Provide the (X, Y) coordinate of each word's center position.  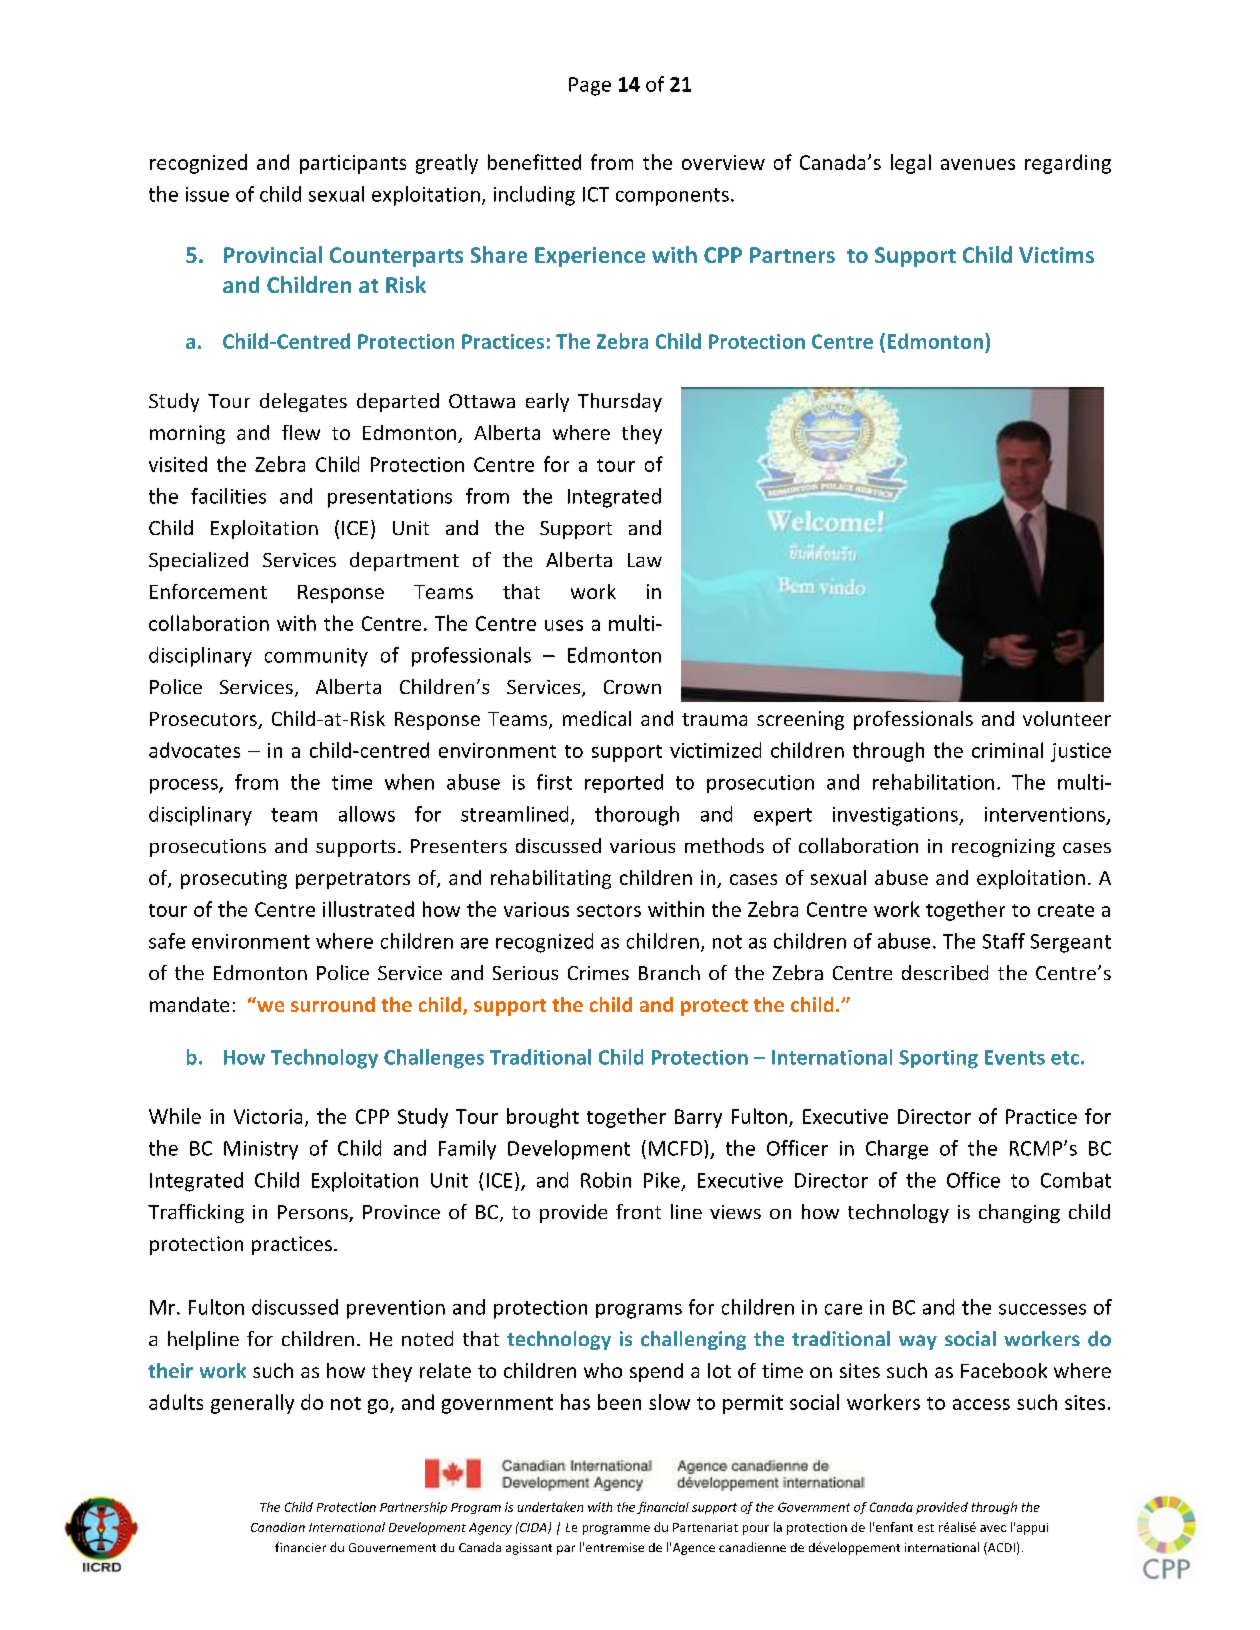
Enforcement (208, 591)
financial (663, 1508)
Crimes (598, 973)
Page (590, 86)
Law (645, 560)
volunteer (1067, 718)
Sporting (938, 1059)
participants (353, 164)
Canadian (278, 1527)
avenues (978, 164)
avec (993, 1528)
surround (333, 1004)
